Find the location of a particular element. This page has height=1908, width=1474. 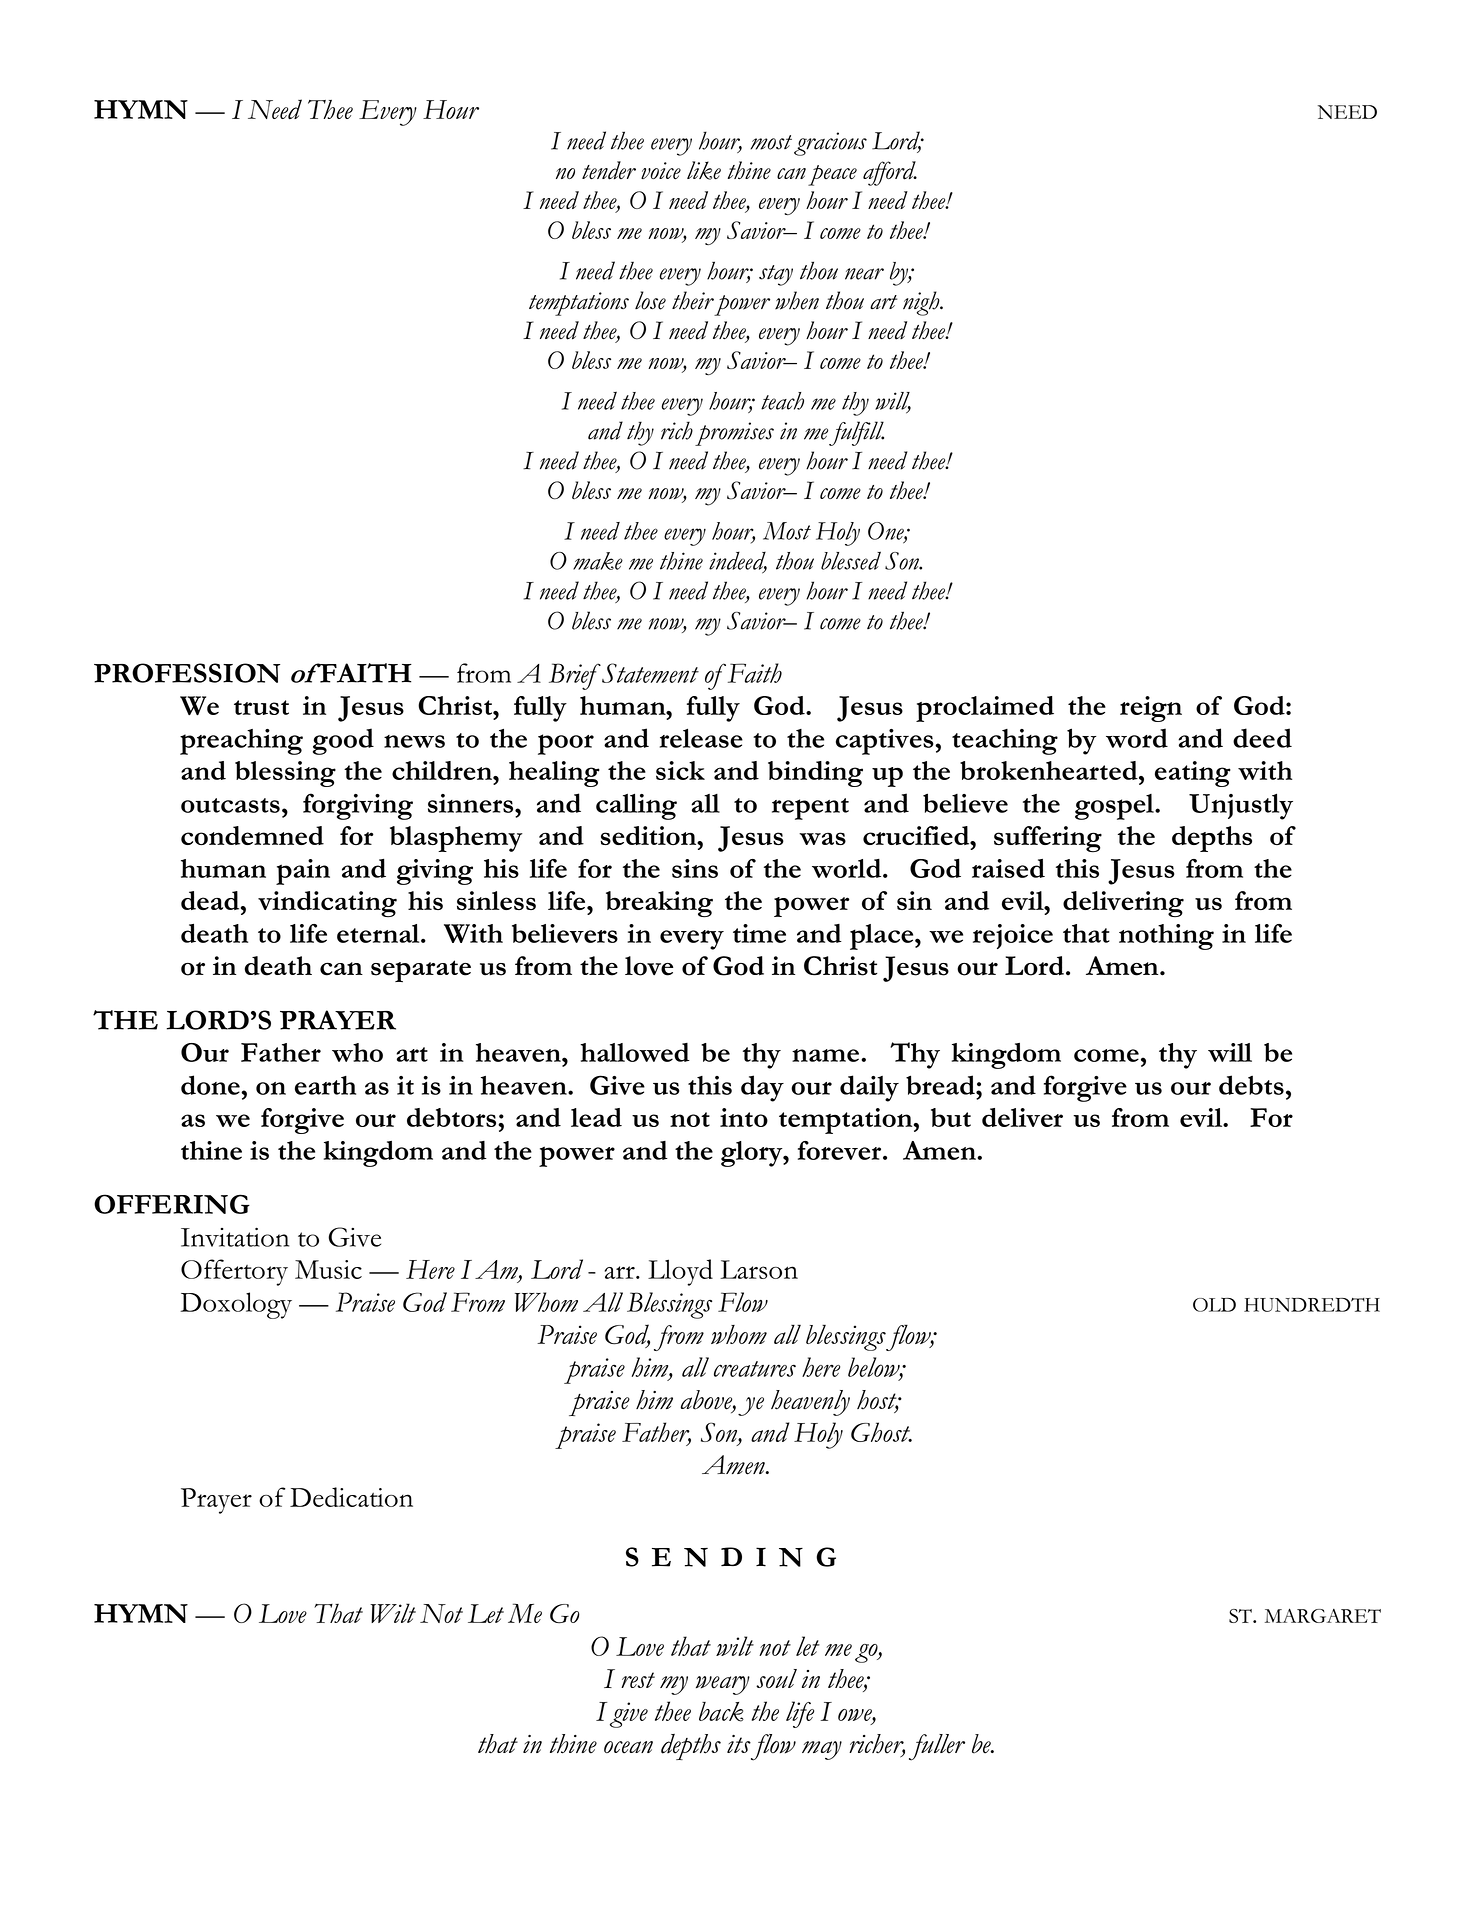

like is located at coordinates (704, 170).
